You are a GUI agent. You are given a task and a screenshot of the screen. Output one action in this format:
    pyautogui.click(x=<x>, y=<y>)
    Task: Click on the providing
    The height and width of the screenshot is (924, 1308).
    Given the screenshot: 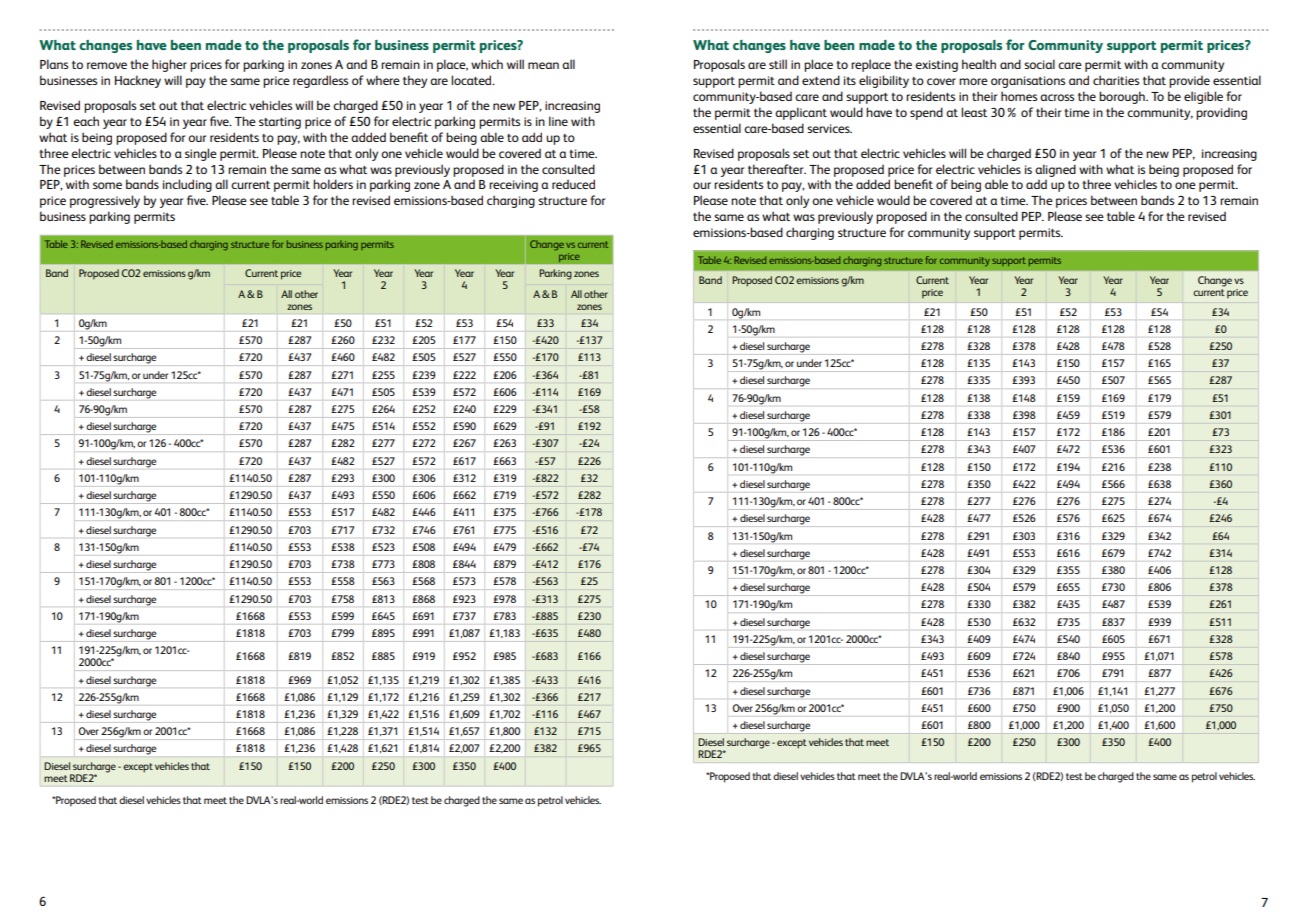 What is the action you would take?
    pyautogui.click(x=1221, y=113)
